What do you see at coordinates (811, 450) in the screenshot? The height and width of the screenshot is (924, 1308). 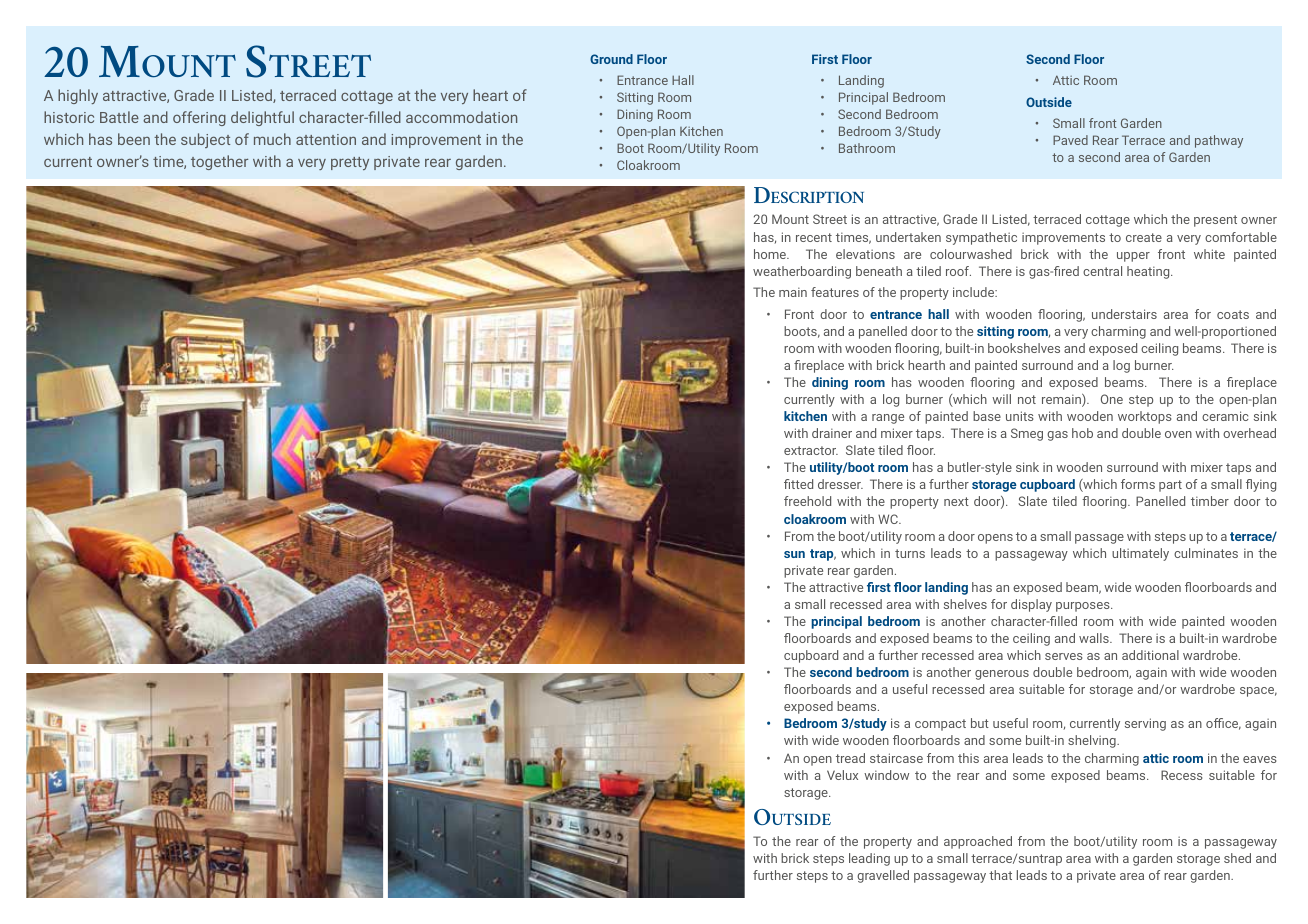 I see `extractor` at bounding box center [811, 450].
